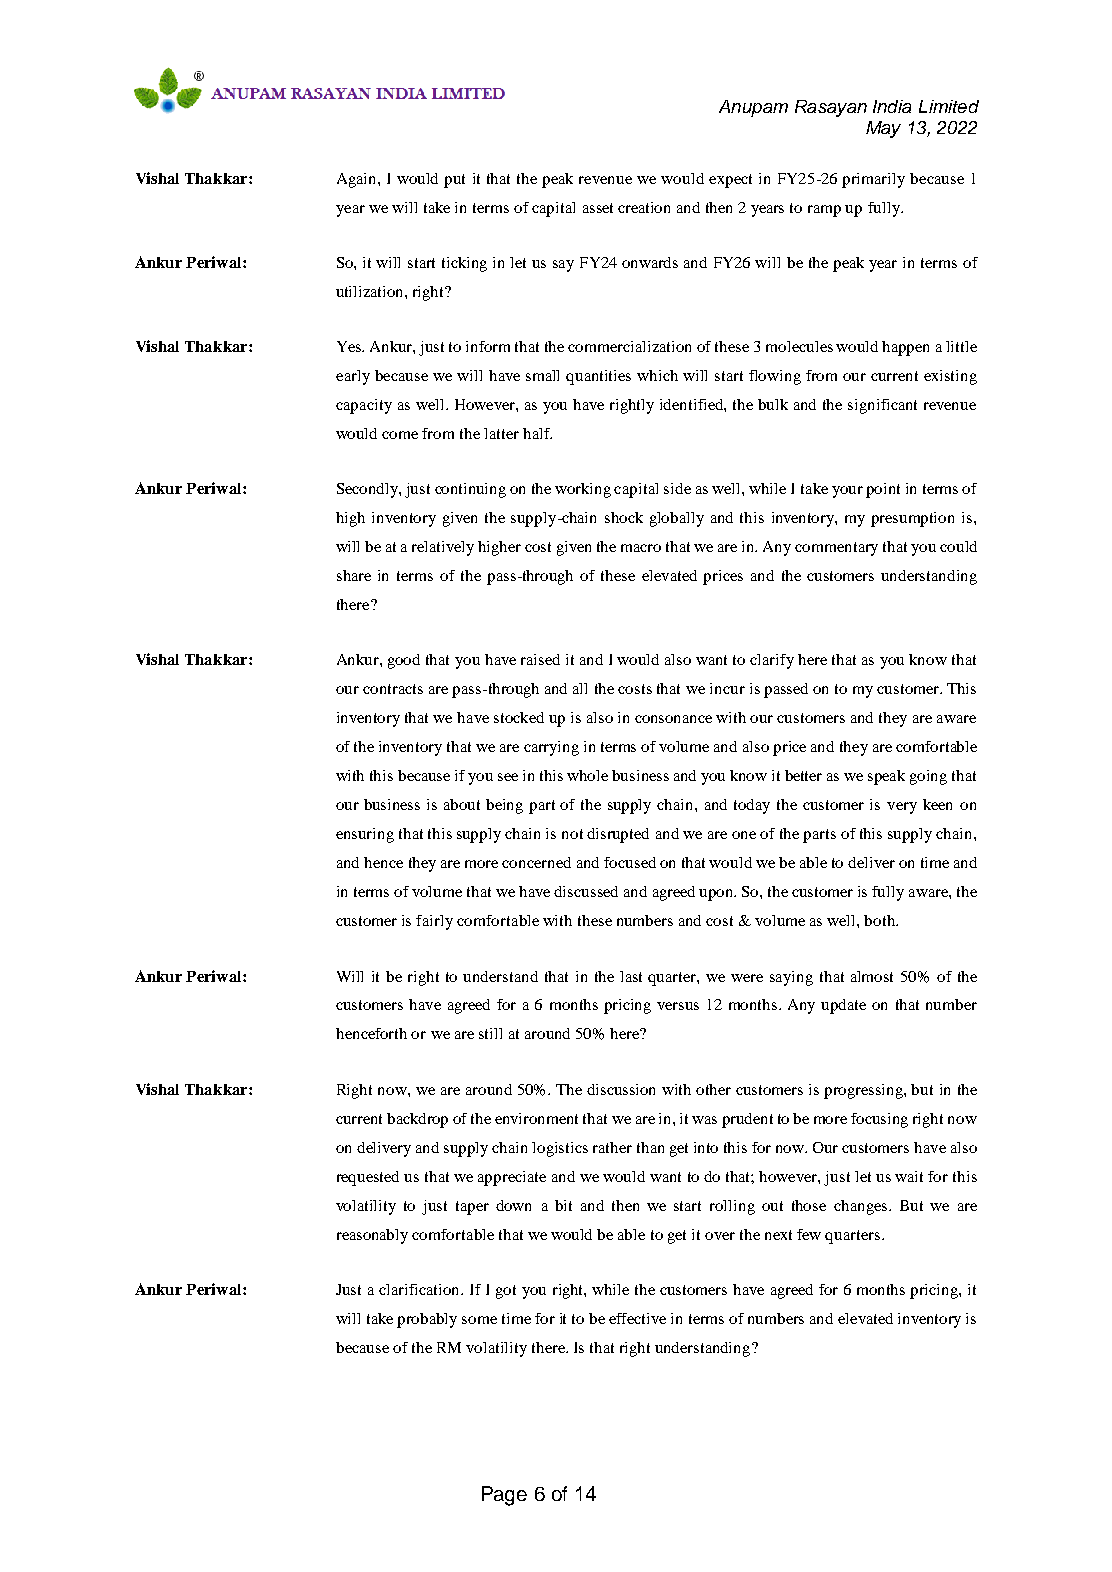 The image size is (1112, 1572). I want to click on wait, so click(909, 1176).
